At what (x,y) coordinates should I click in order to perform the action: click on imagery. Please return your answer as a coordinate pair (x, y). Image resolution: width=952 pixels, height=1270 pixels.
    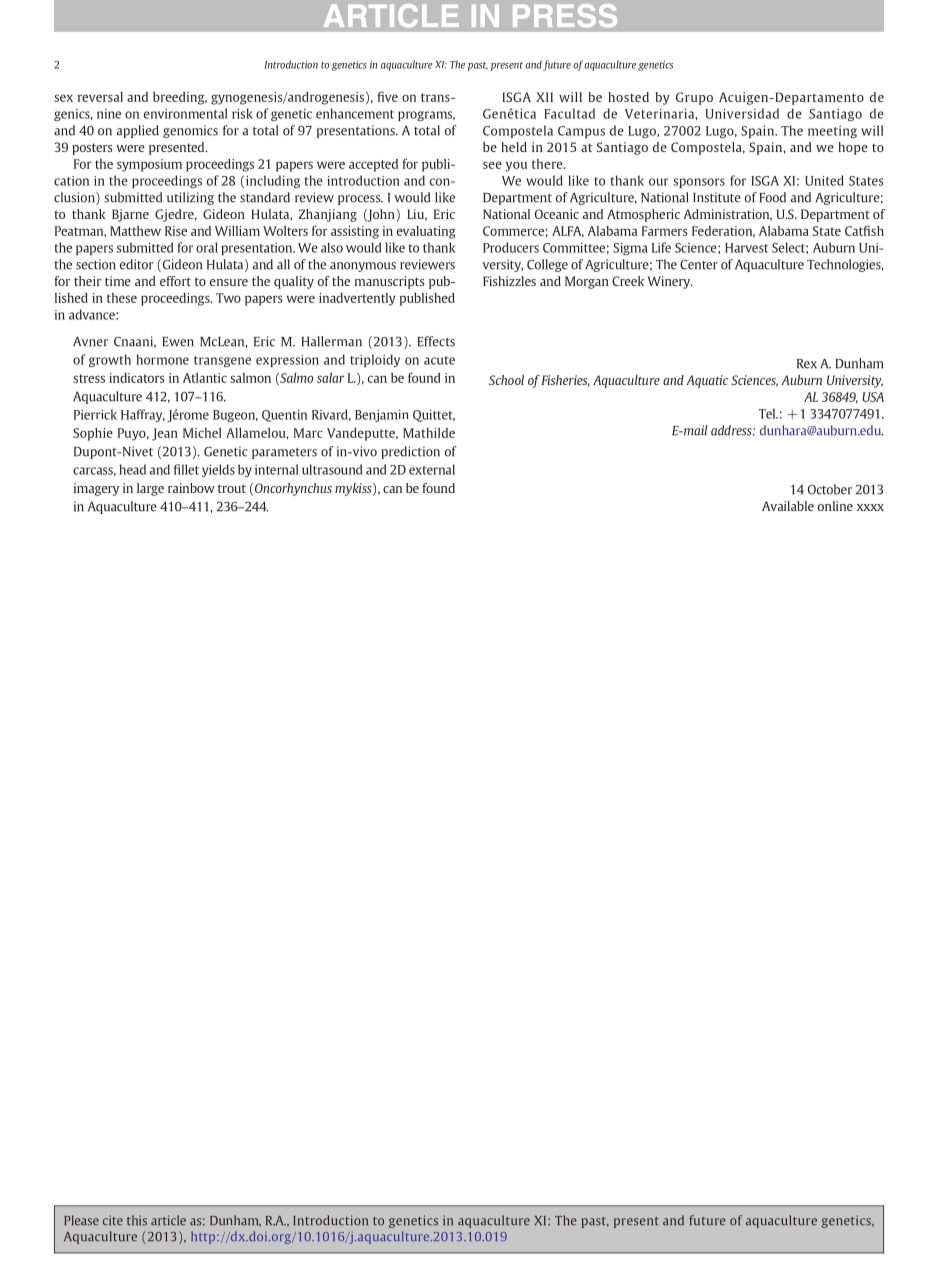
    Looking at the image, I should click on (96, 489).
